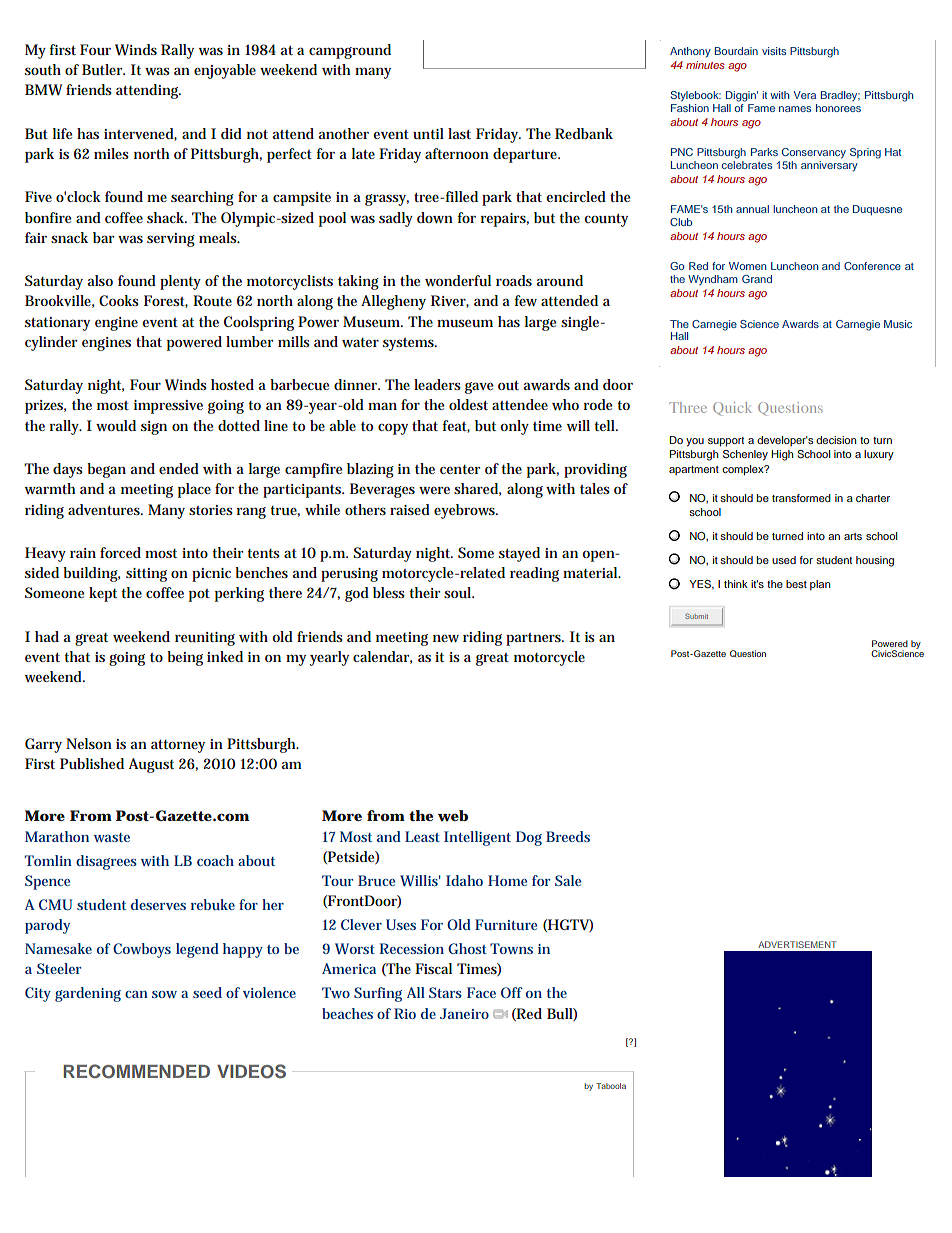  What do you see at coordinates (446, 638) in the document?
I see `new` at bounding box center [446, 638].
